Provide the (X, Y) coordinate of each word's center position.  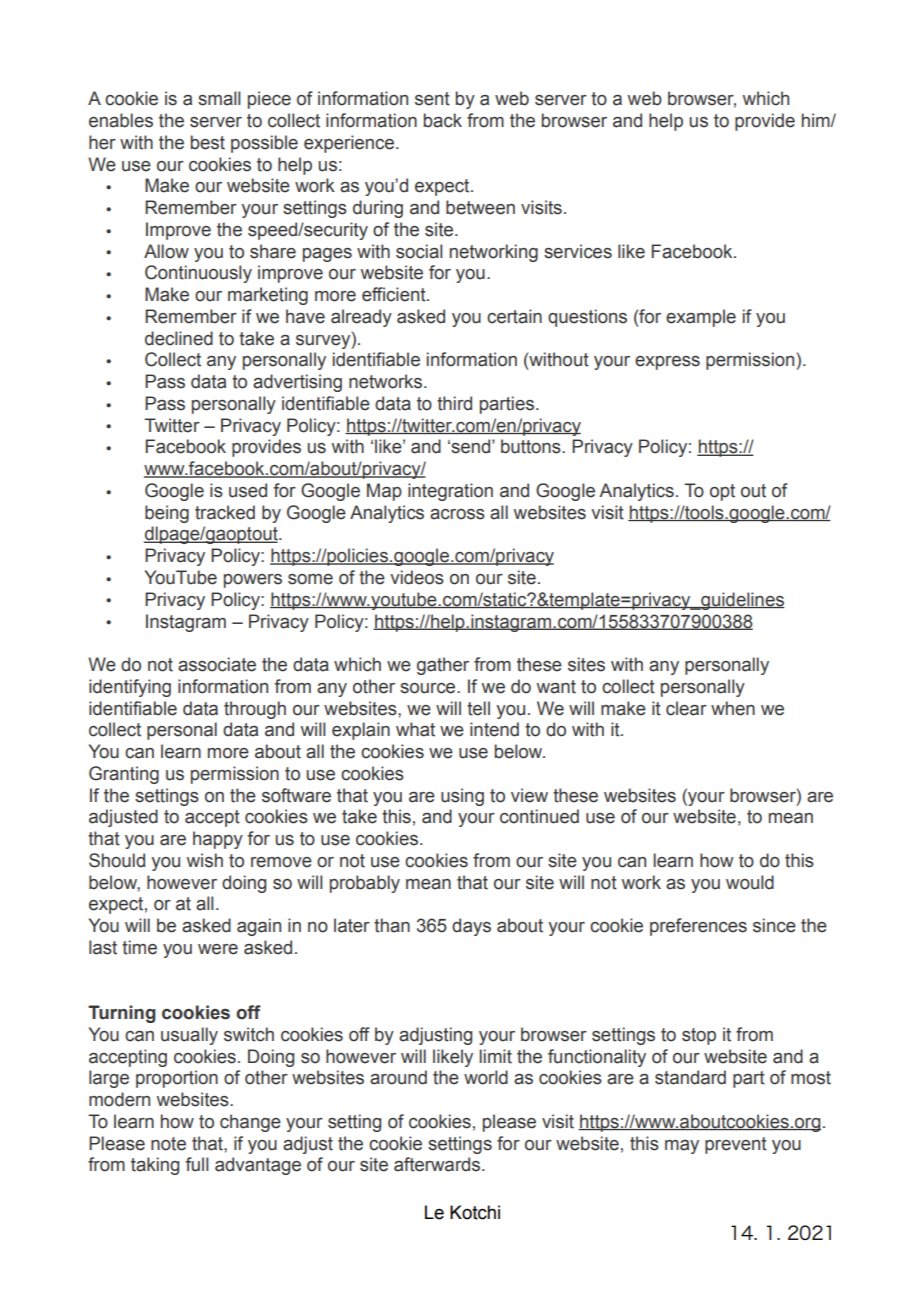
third (454, 403)
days (471, 927)
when (733, 708)
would (750, 882)
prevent (736, 1145)
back (443, 120)
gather (443, 666)
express (667, 363)
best (208, 142)
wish (205, 860)
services (578, 251)
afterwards (438, 1164)
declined (179, 338)
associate (217, 664)
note (168, 1144)
